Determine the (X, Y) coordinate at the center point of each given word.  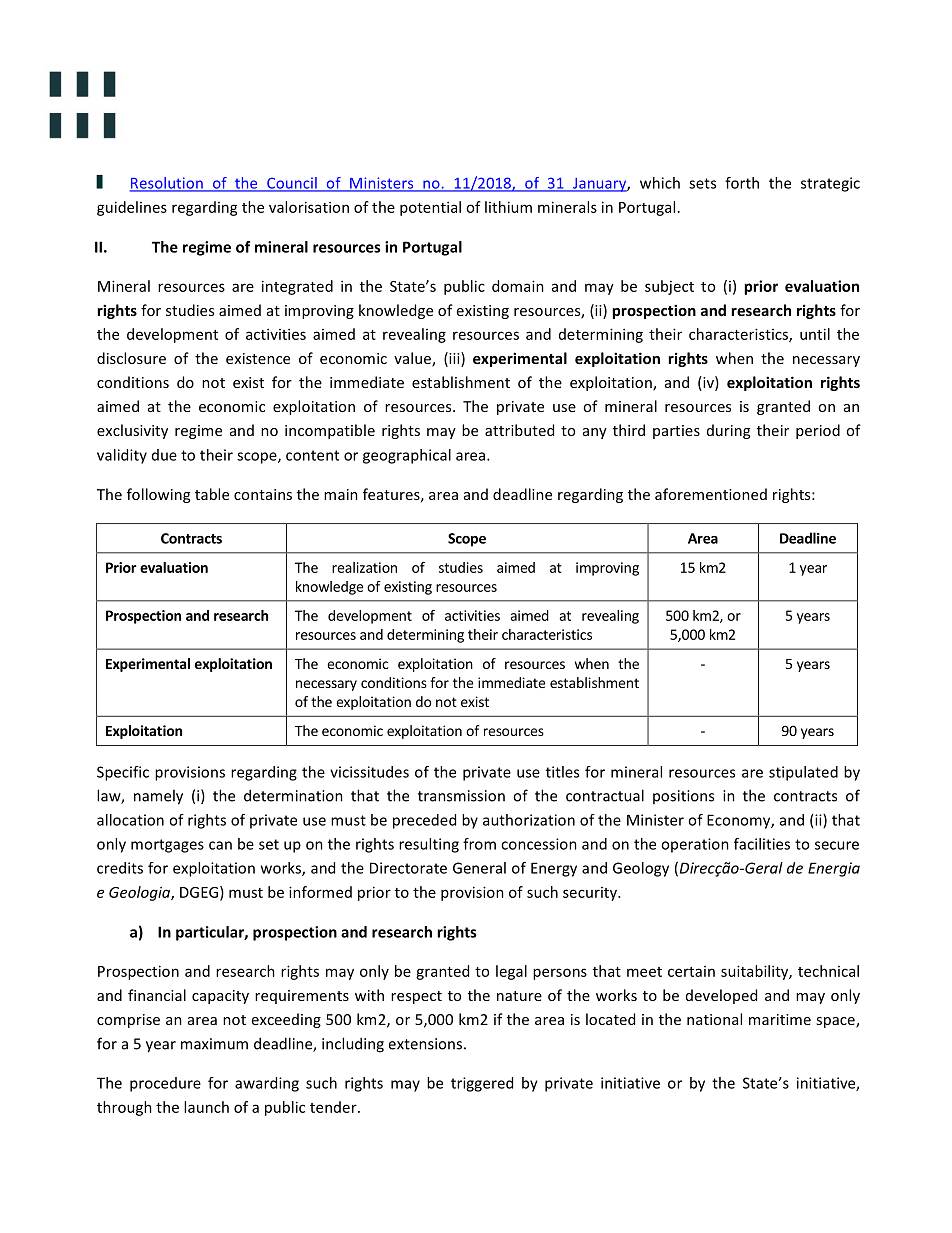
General (479, 868)
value (413, 359)
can (220, 845)
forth (742, 183)
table (212, 494)
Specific (123, 773)
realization (364, 567)
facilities (762, 844)
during (728, 431)
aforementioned (711, 494)
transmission (461, 796)
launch (206, 1107)
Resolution (167, 184)
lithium (508, 207)
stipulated (803, 773)
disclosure (131, 358)
